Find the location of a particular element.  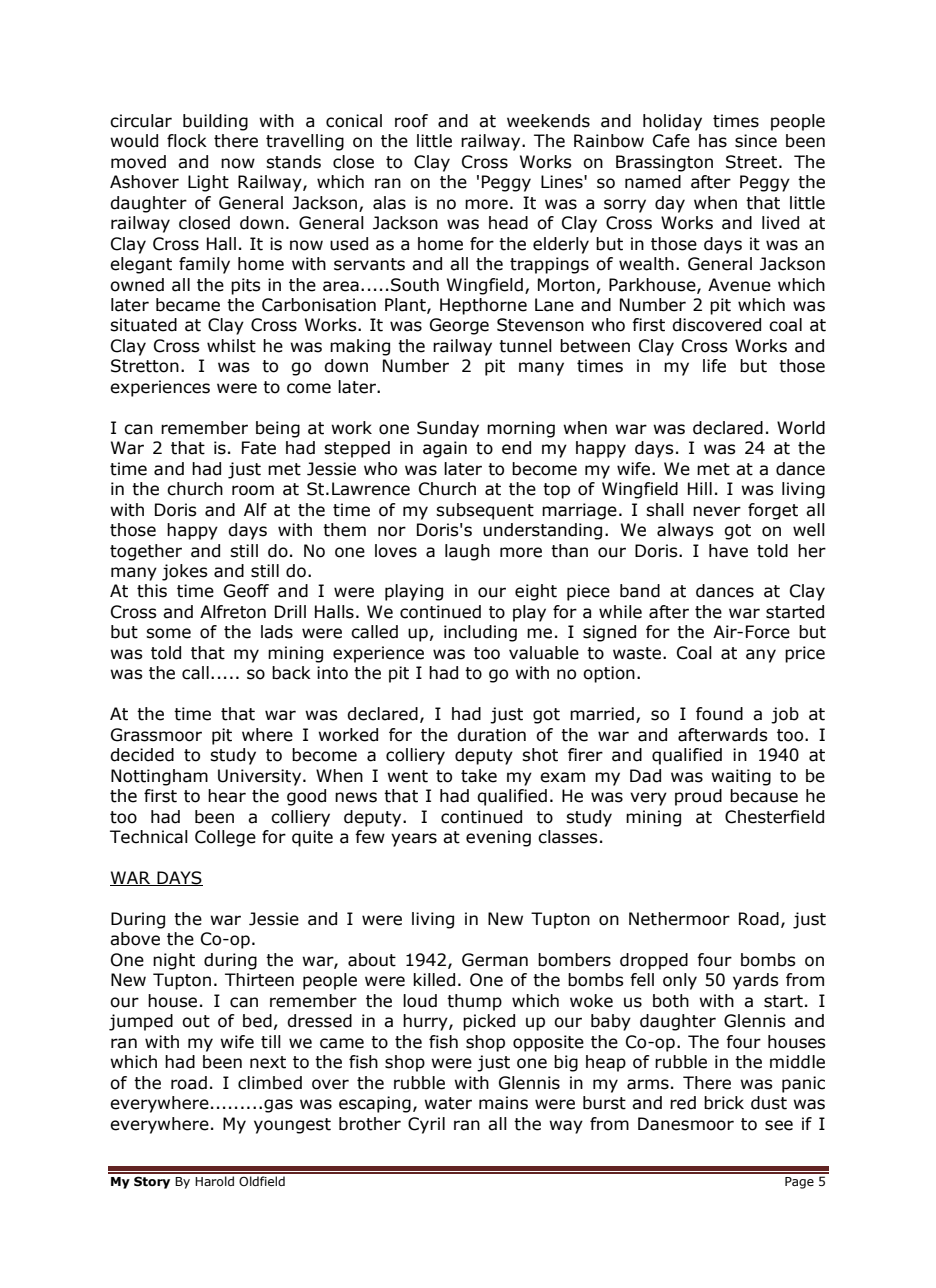

Sunday is located at coordinates (448, 429).
